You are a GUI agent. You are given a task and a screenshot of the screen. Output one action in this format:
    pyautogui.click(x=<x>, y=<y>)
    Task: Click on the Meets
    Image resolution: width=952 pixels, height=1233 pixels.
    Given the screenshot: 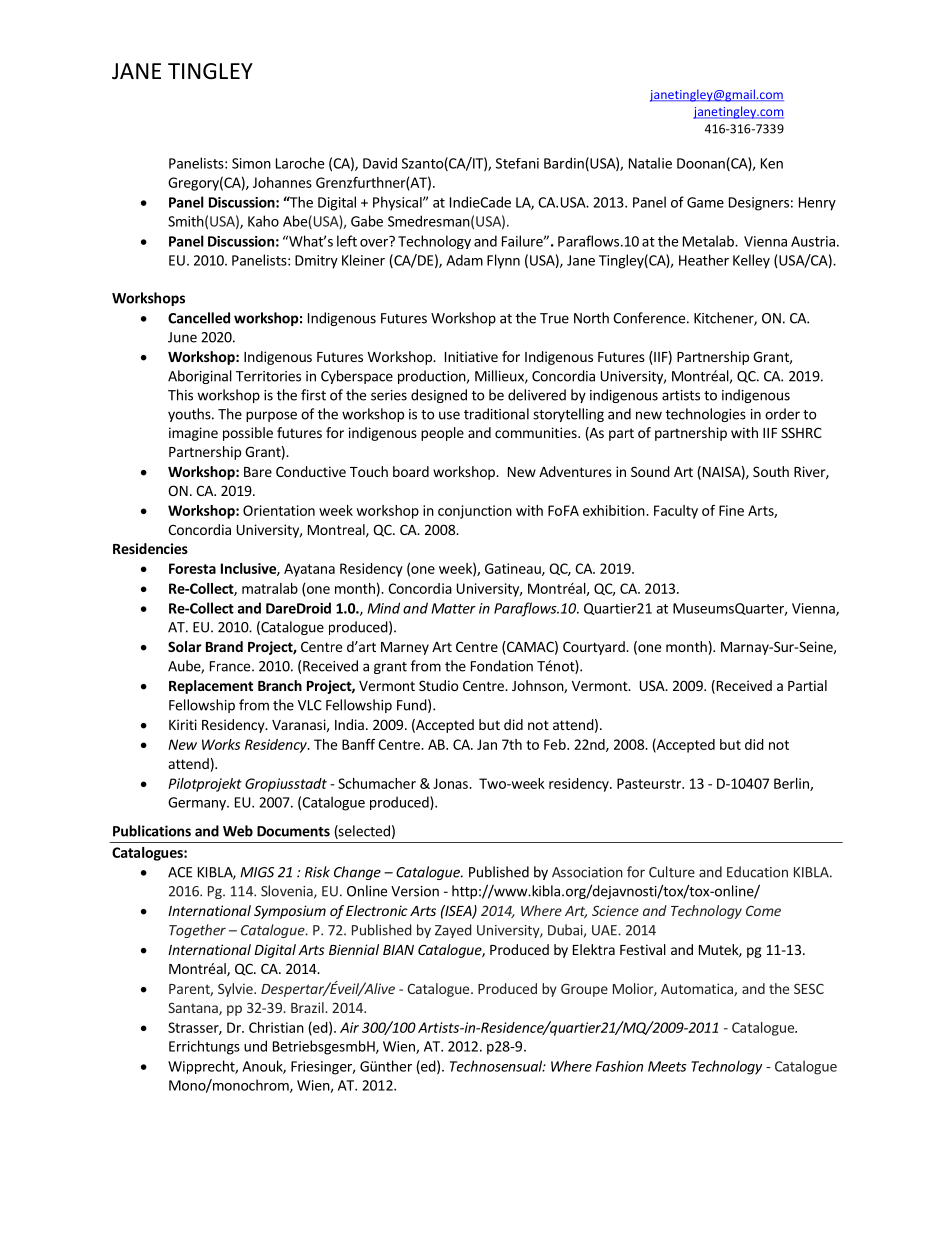 What is the action you would take?
    pyautogui.click(x=667, y=1066)
